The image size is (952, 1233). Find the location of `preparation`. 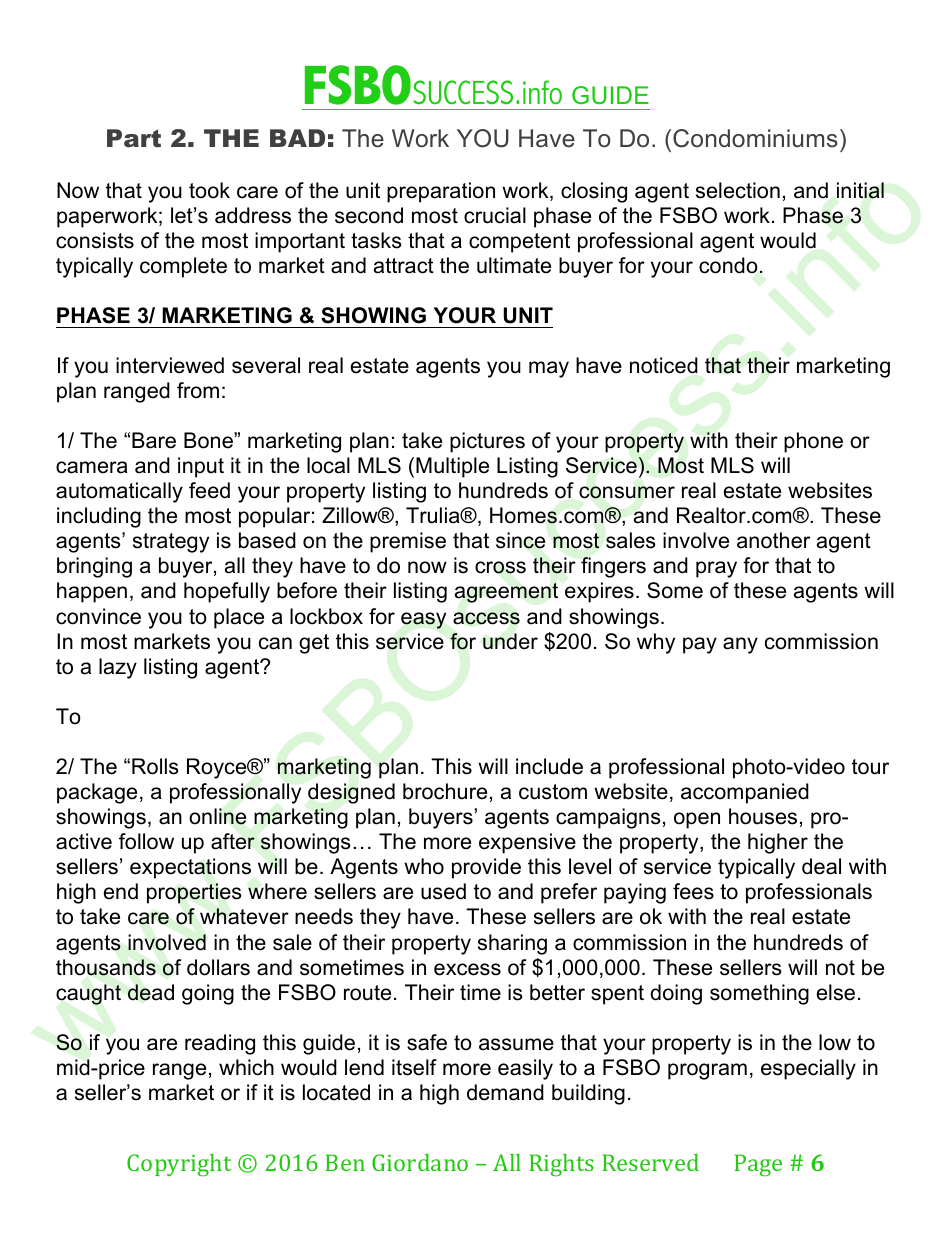

preparation is located at coordinates (441, 192).
